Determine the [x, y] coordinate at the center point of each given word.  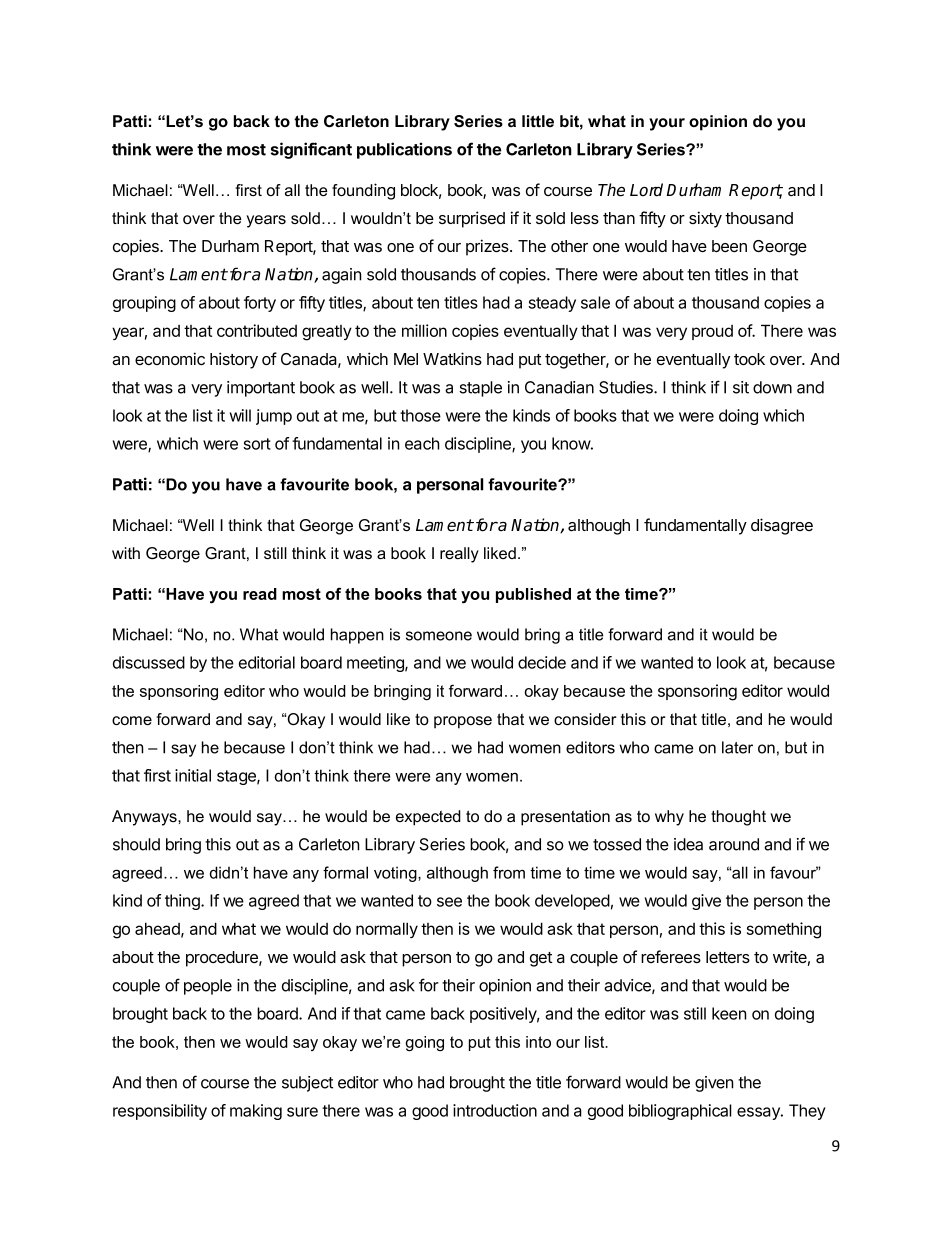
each [422, 443]
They [807, 1112]
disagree [782, 526]
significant [311, 150]
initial [193, 775]
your [667, 124]
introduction [495, 1110]
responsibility [160, 1112]
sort [257, 444]
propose [463, 722]
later [737, 747]
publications [404, 150]
